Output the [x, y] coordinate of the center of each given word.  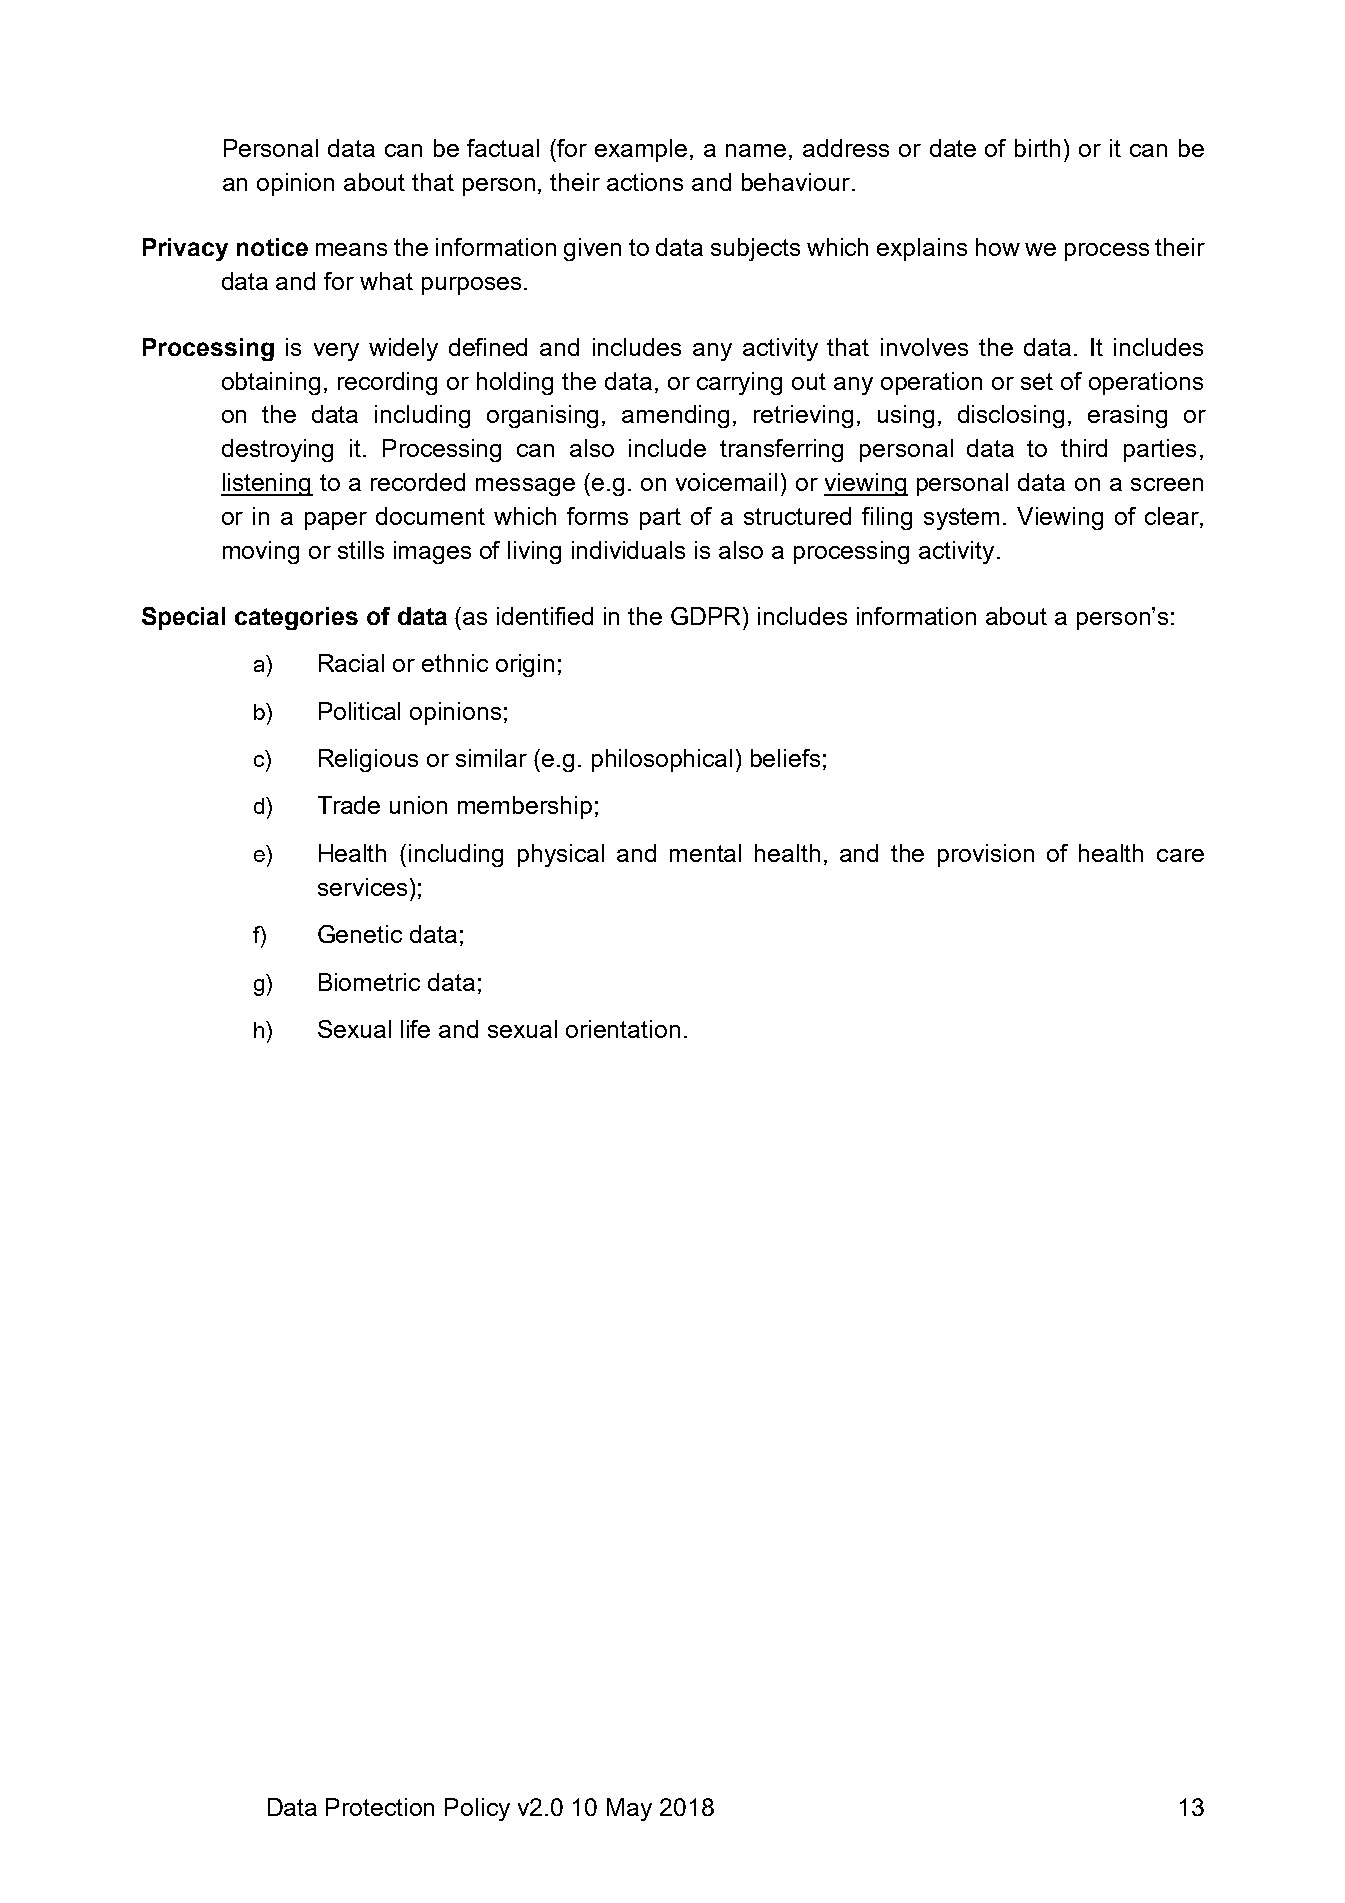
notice [272, 247]
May [629, 1809]
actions [645, 182]
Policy [477, 1809]
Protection [380, 1807]
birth [1037, 148]
